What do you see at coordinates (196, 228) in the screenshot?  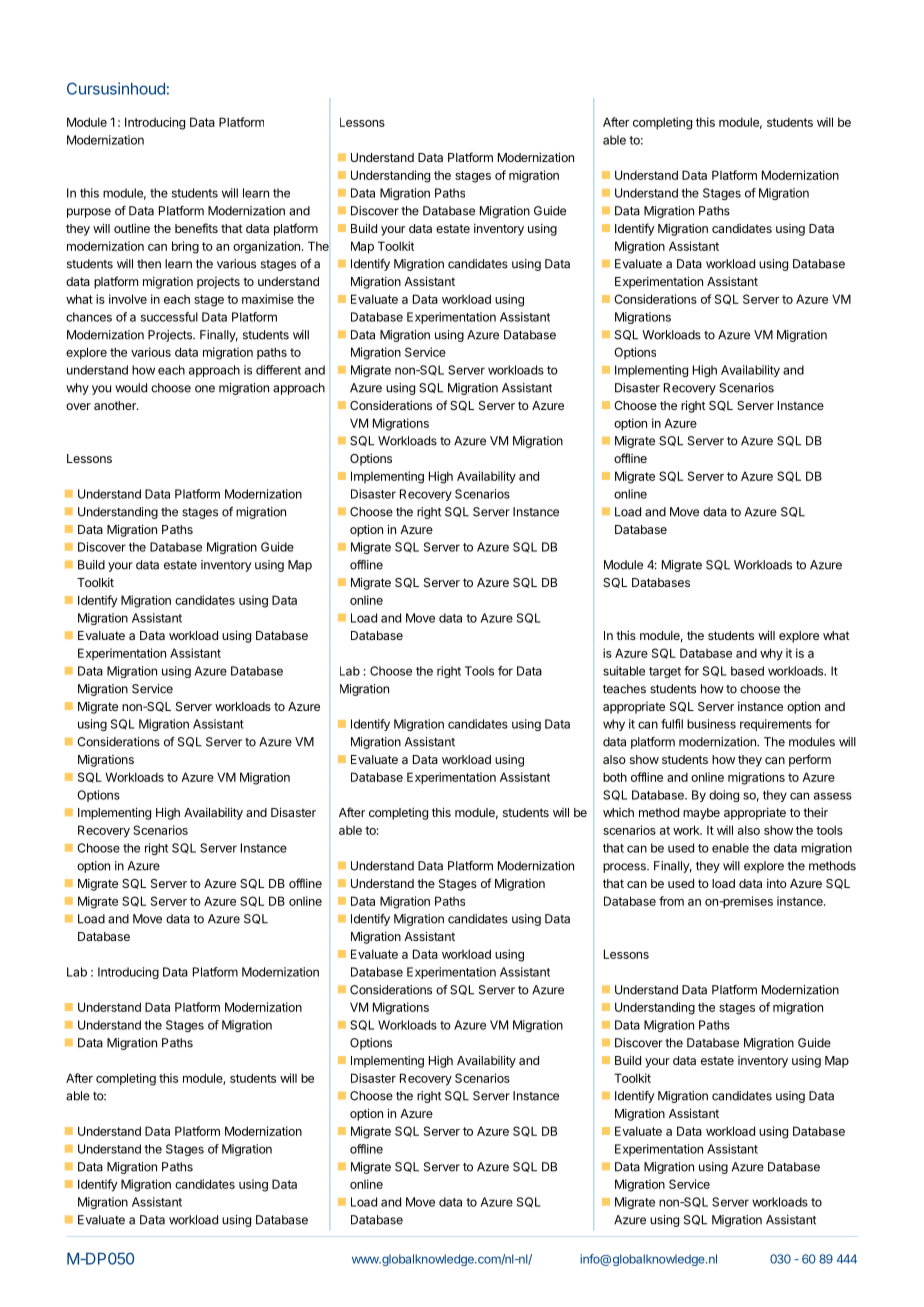 I see `benefits` at bounding box center [196, 228].
